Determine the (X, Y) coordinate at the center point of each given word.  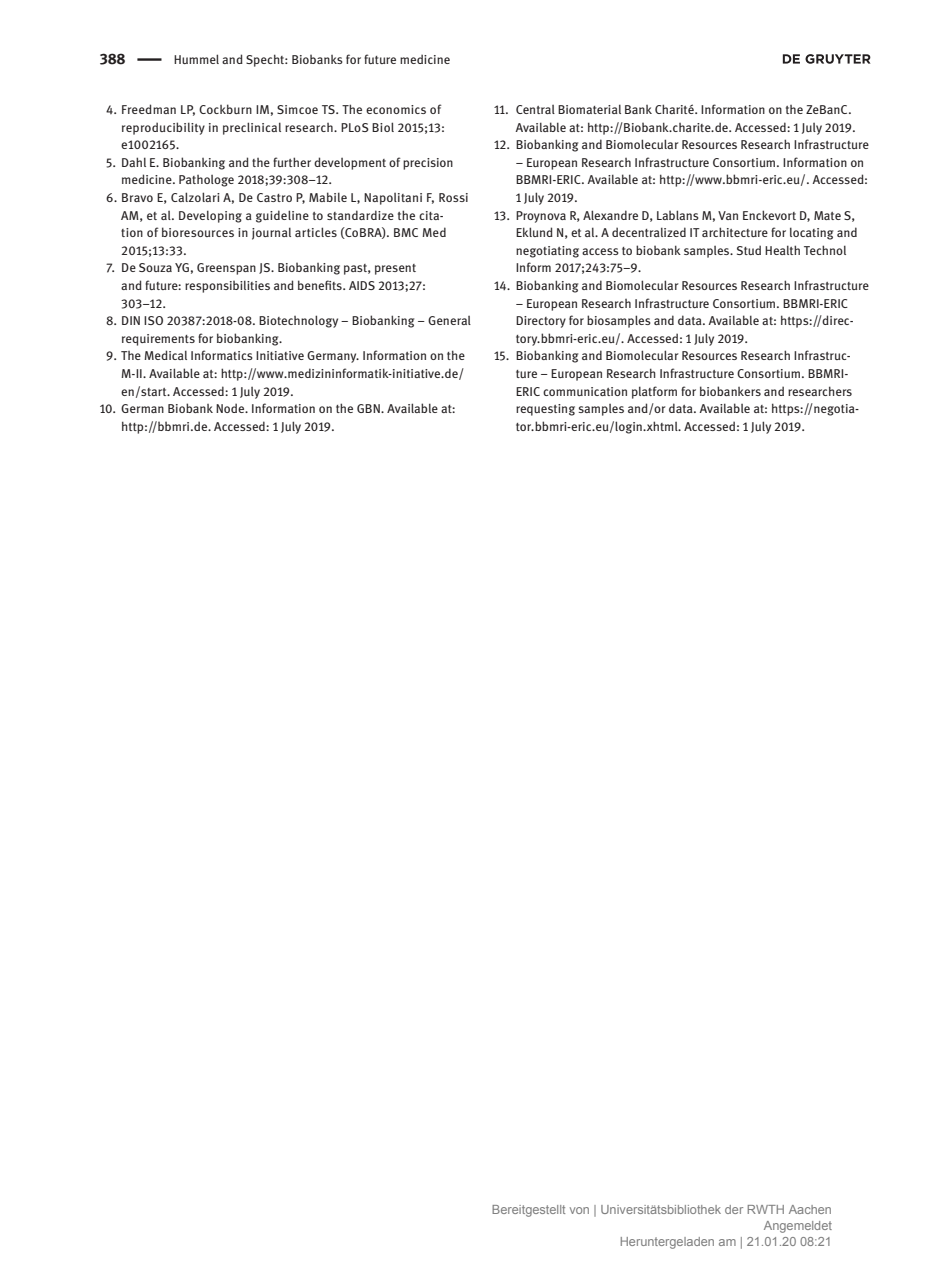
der (734, 1209)
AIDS (362, 285)
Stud (749, 250)
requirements (158, 340)
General (449, 320)
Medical (165, 355)
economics (396, 109)
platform (654, 392)
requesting (545, 410)
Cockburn (225, 109)
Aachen (810, 1209)
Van (728, 215)
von (579, 1210)
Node (231, 408)
